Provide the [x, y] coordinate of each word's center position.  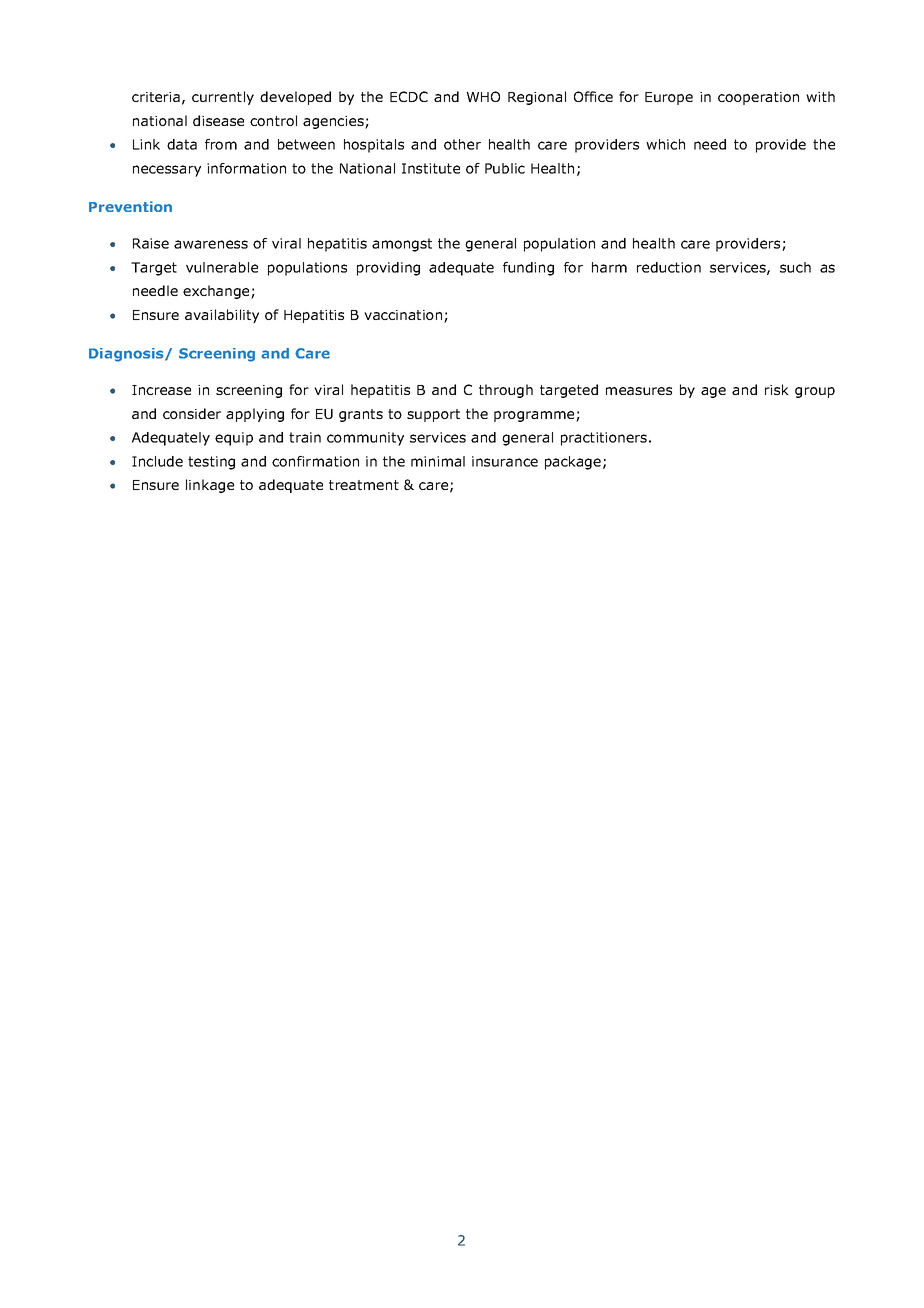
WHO [483, 96]
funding [528, 269]
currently [223, 98]
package [573, 463]
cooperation [758, 98]
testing [211, 463]
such [795, 267]
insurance [505, 461]
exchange [217, 292]
